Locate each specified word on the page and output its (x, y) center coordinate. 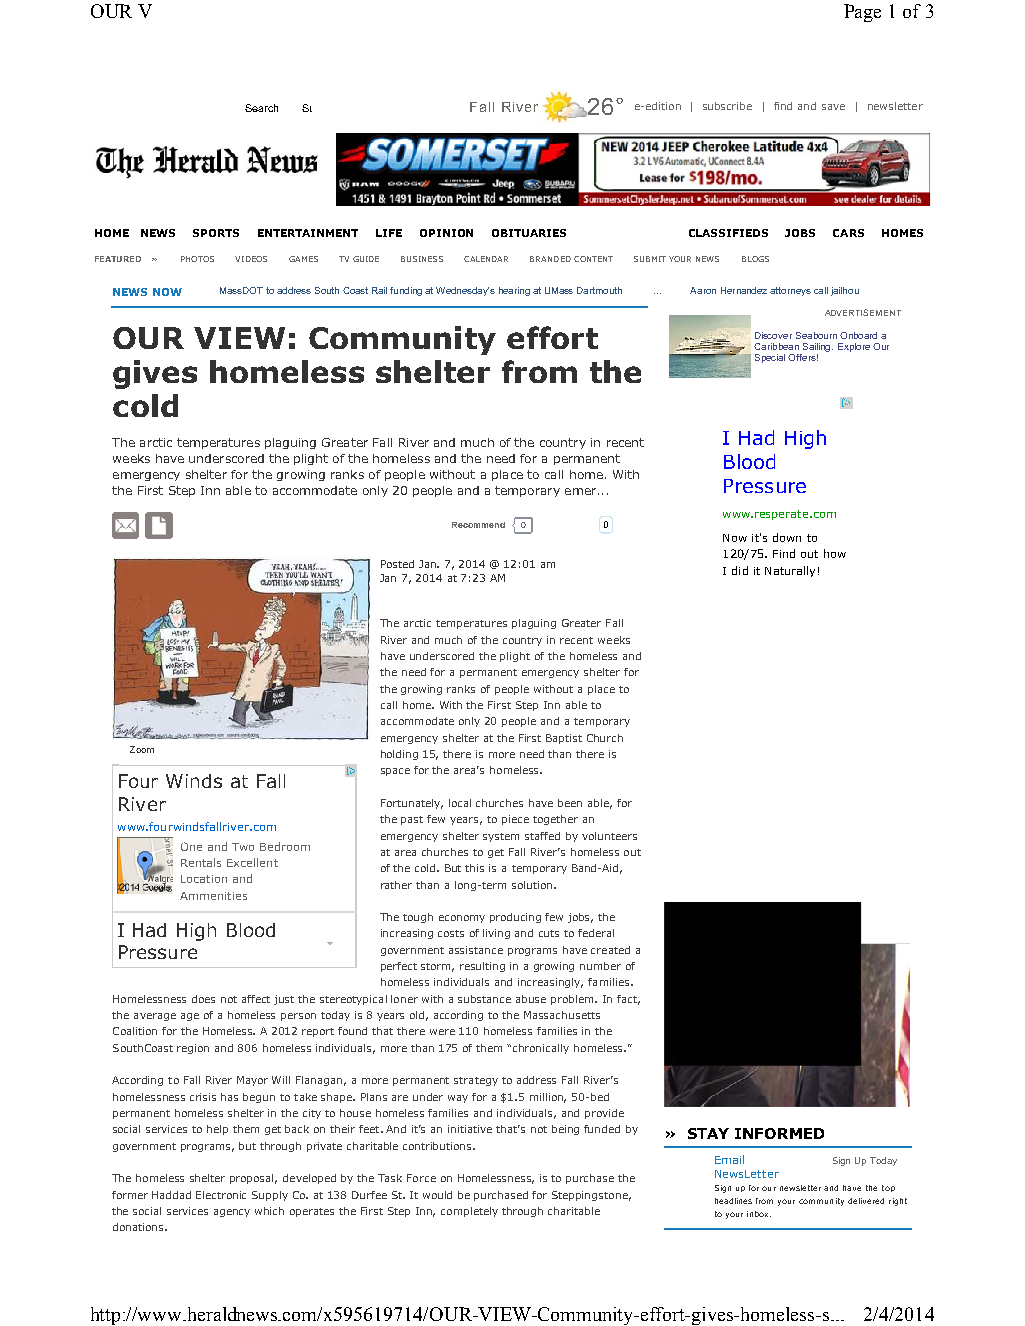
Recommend (478, 525)
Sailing (818, 347)
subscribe (727, 106)
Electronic (221, 1195)
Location (204, 879)
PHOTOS (197, 259)
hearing (514, 291)
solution (532, 885)
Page (862, 13)
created (610, 950)
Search (261, 108)
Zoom (142, 749)
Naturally (790, 571)
